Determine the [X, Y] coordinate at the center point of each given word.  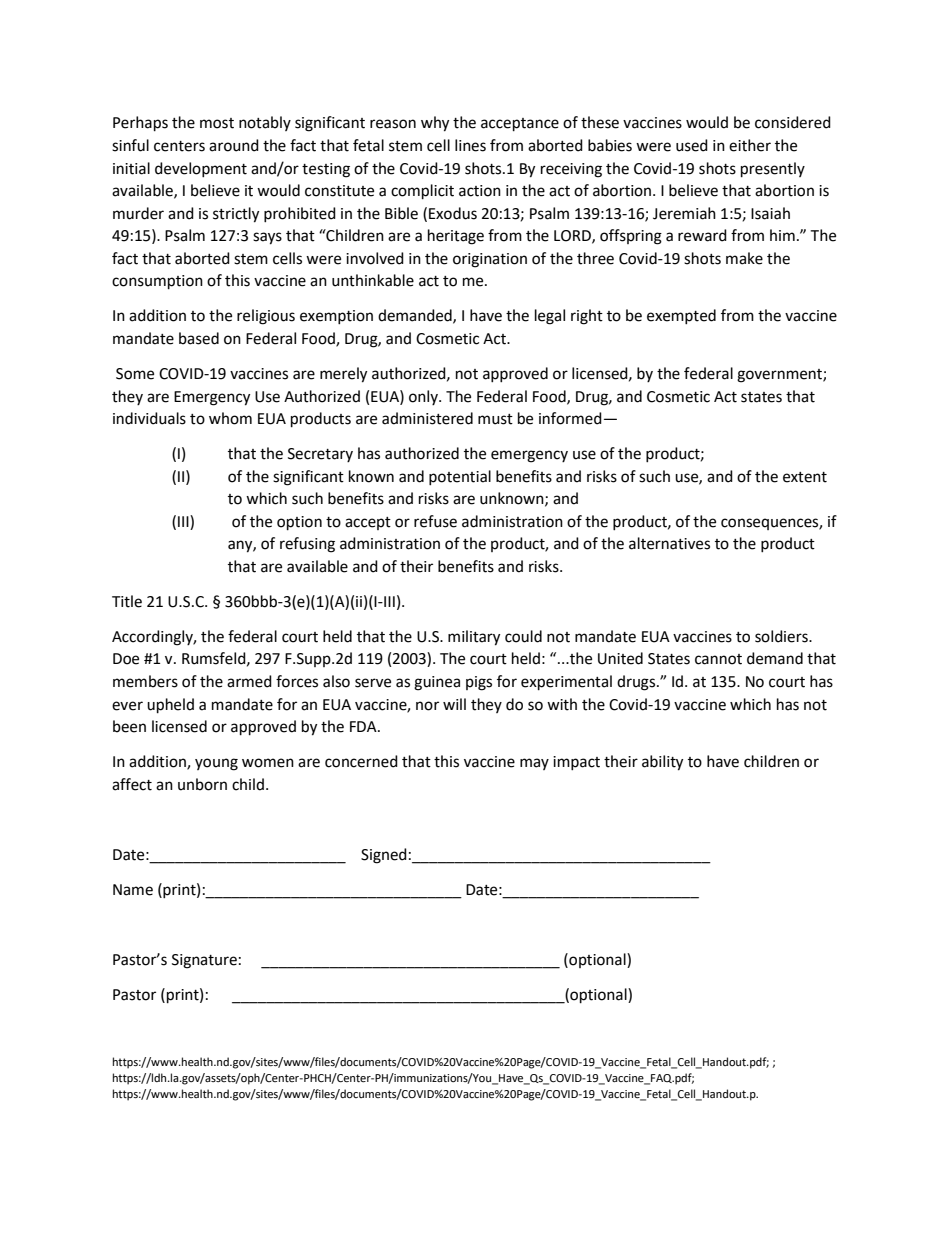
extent [805, 477]
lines [470, 145]
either [750, 145]
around [234, 145]
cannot [718, 659]
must [495, 419]
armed [249, 681]
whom [230, 418]
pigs [479, 683]
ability [662, 763]
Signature [204, 961]
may [534, 764]
